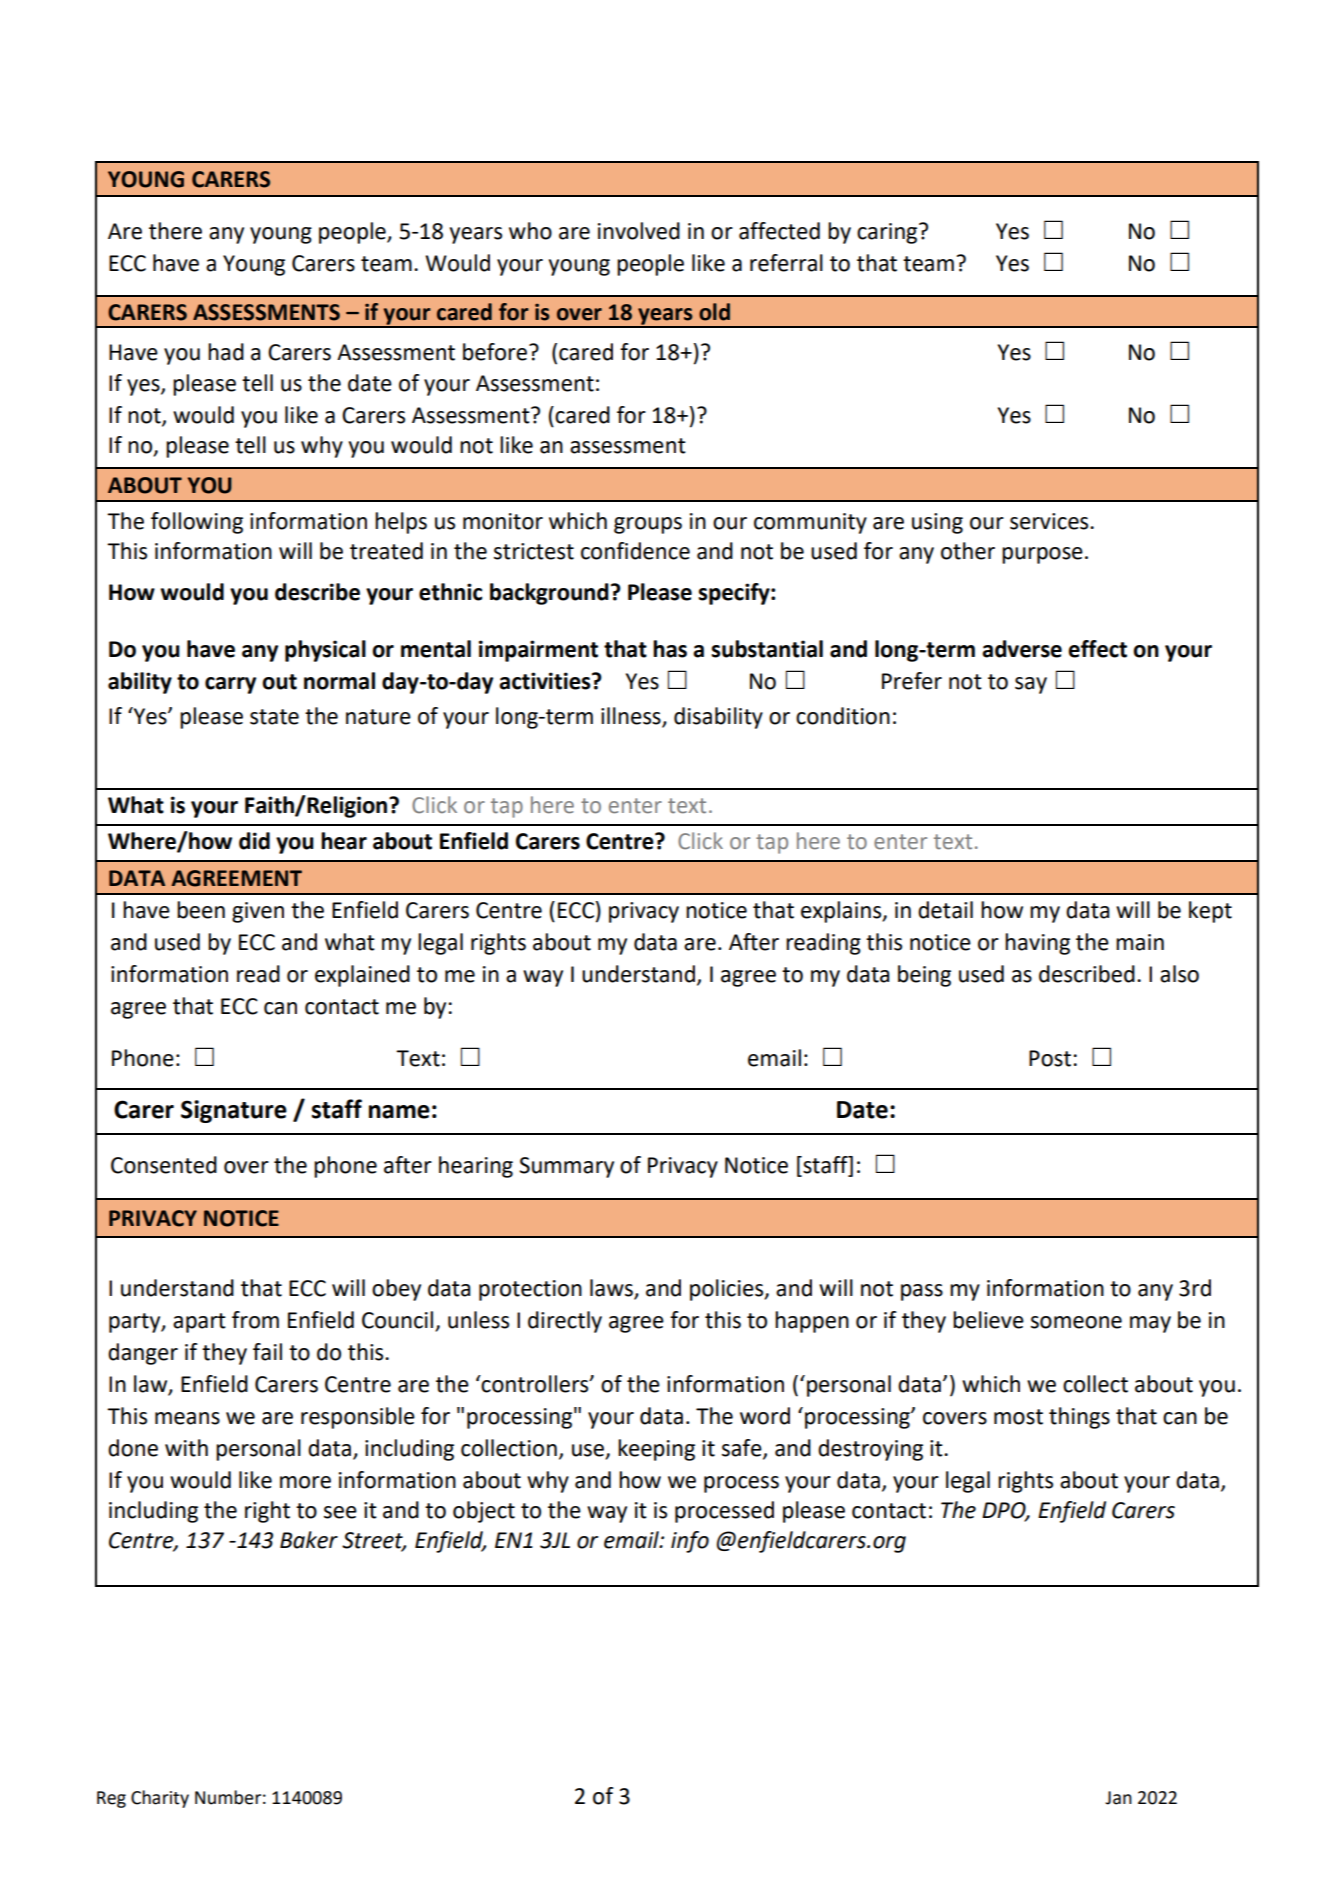 The image size is (1337, 1890). I want to click on had, so click(226, 352).
